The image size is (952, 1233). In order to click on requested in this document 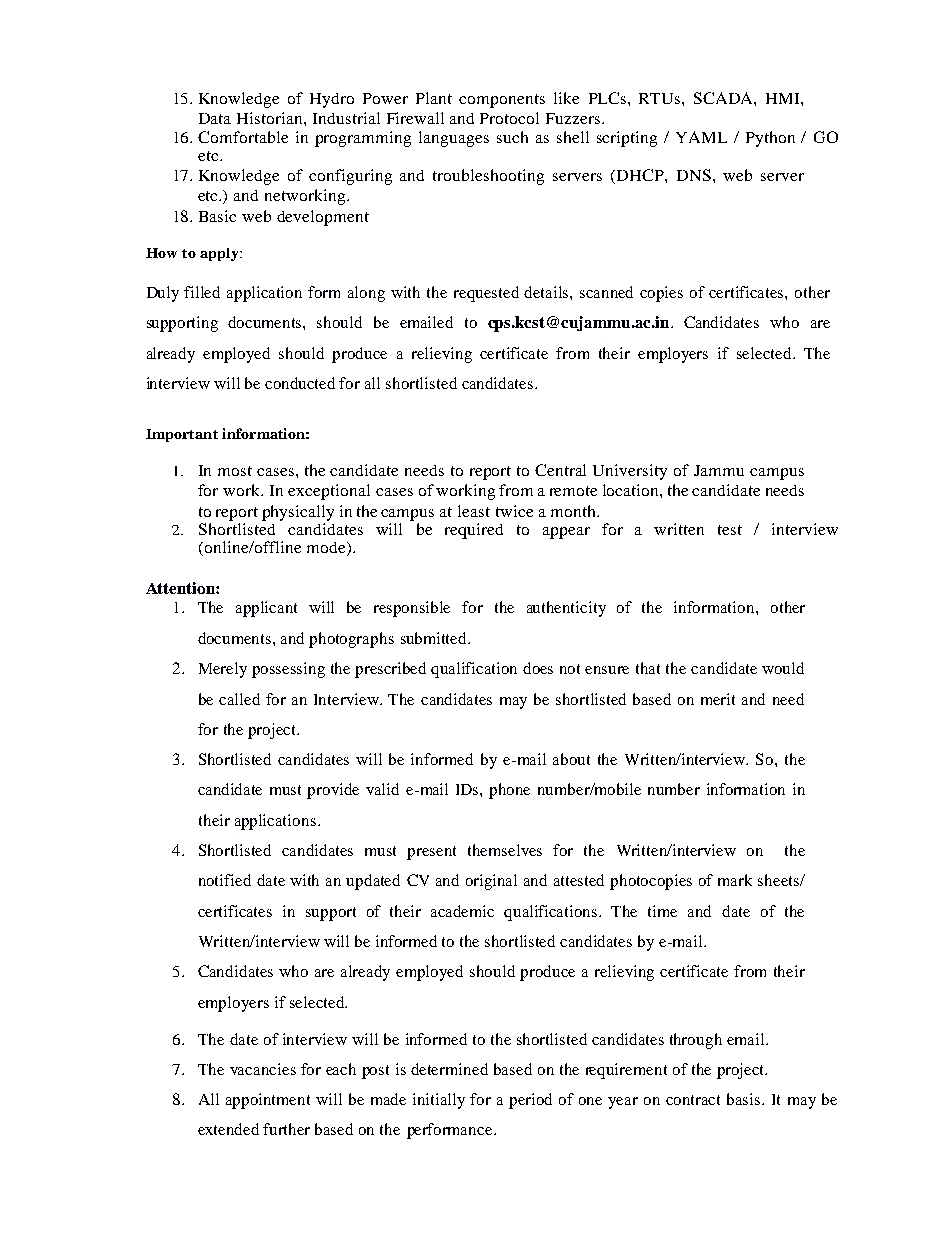, I will do `click(486, 294)`.
